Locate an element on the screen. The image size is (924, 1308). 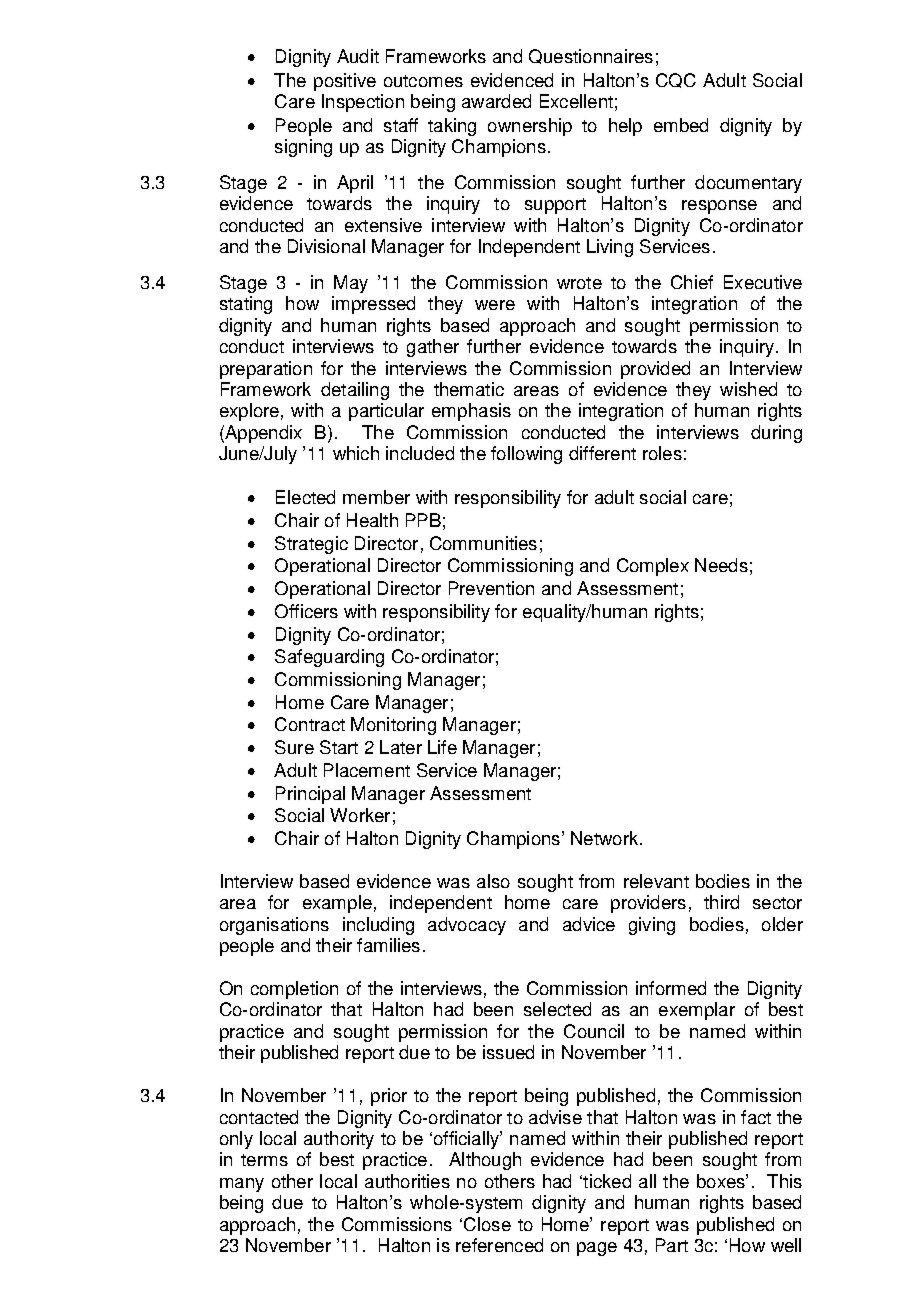
CQC is located at coordinates (676, 80).
